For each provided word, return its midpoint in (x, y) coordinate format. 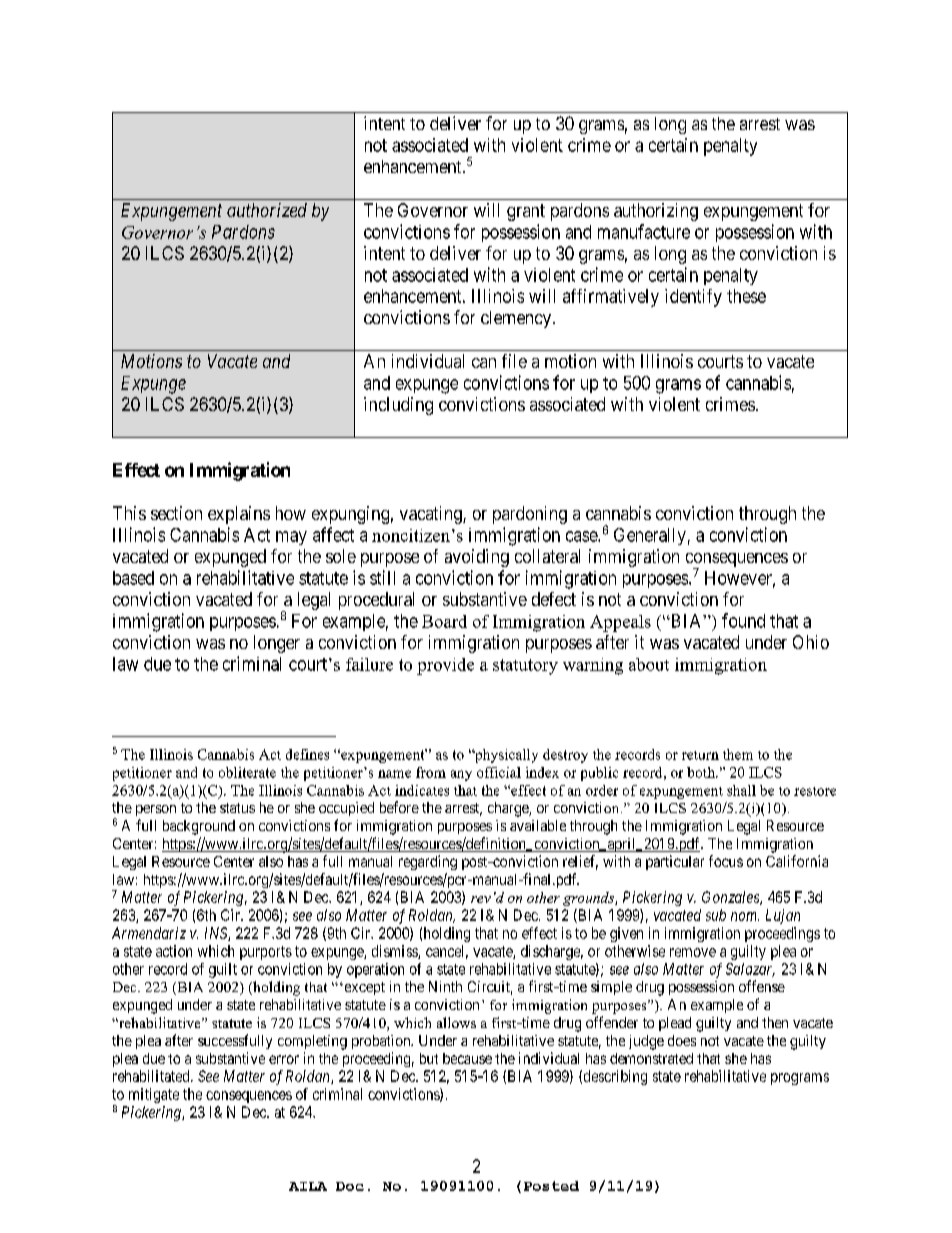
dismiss (395, 952)
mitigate (154, 1095)
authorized (267, 210)
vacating (432, 515)
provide (445, 666)
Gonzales (731, 898)
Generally (650, 536)
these (746, 296)
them (738, 754)
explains (239, 515)
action (174, 951)
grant (526, 212)
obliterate (247, 772)
